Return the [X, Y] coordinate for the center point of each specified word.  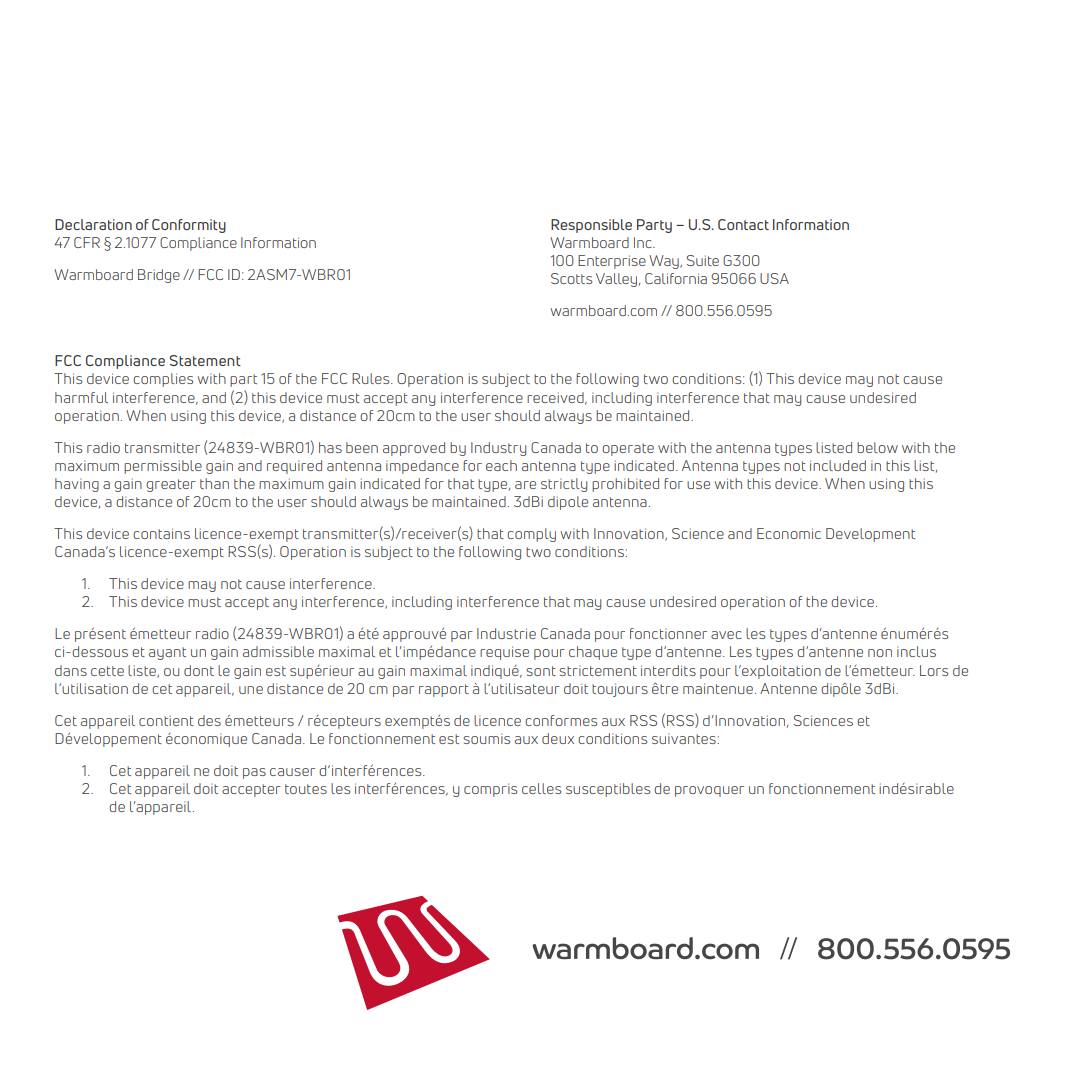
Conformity [189, 226]
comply [531, 535]
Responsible [591, 226]
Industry [498, 449]
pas [254, 773]
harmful [81, 397]
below [877, 447]
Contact [743, 224]
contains [161, 533]
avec [726, 635]
